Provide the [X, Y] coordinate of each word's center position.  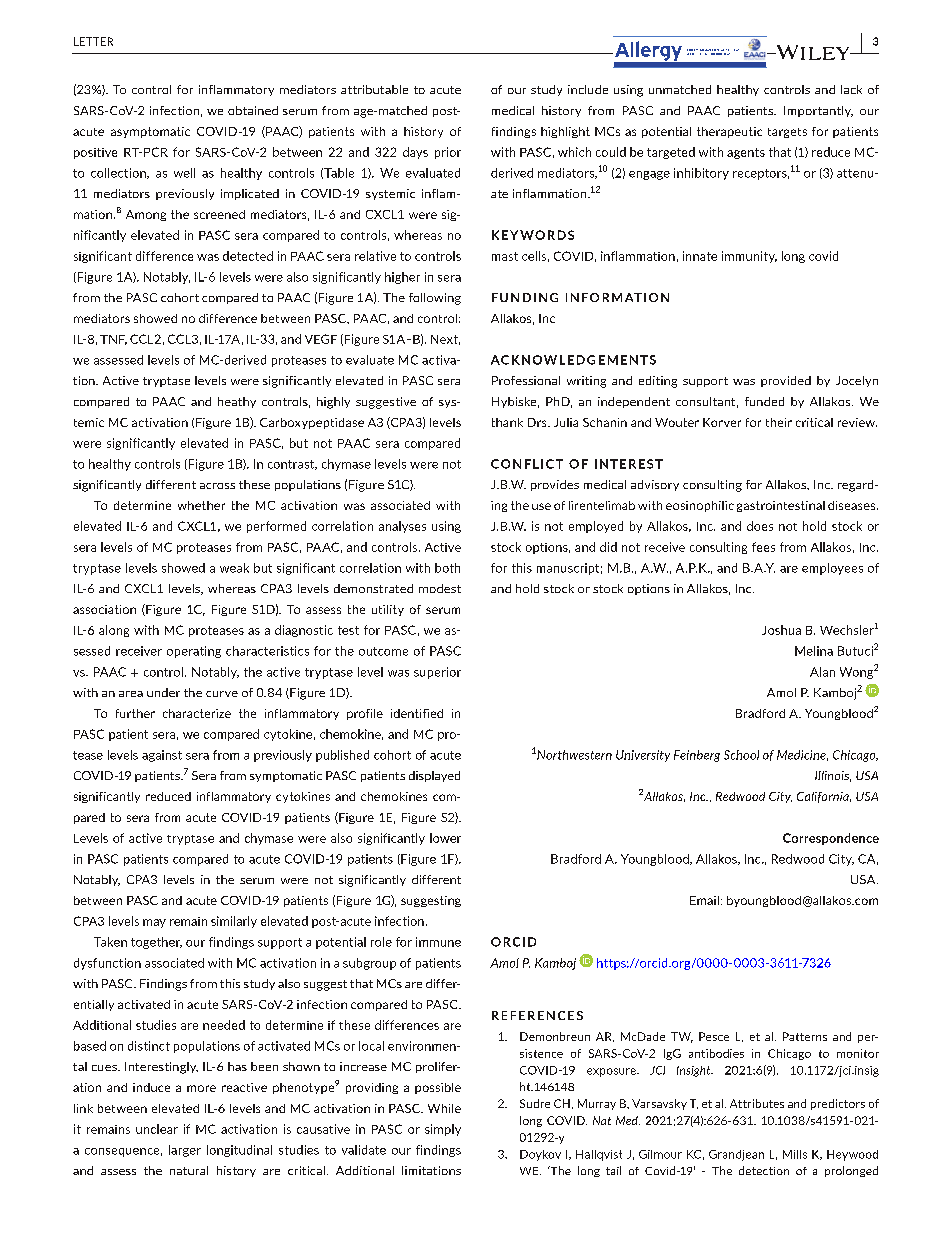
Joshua [781, 630]
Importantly [818, 111]
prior [448, 153]
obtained [253, 110]
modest [440, 588]
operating [194, 652]
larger [185, 1151]
